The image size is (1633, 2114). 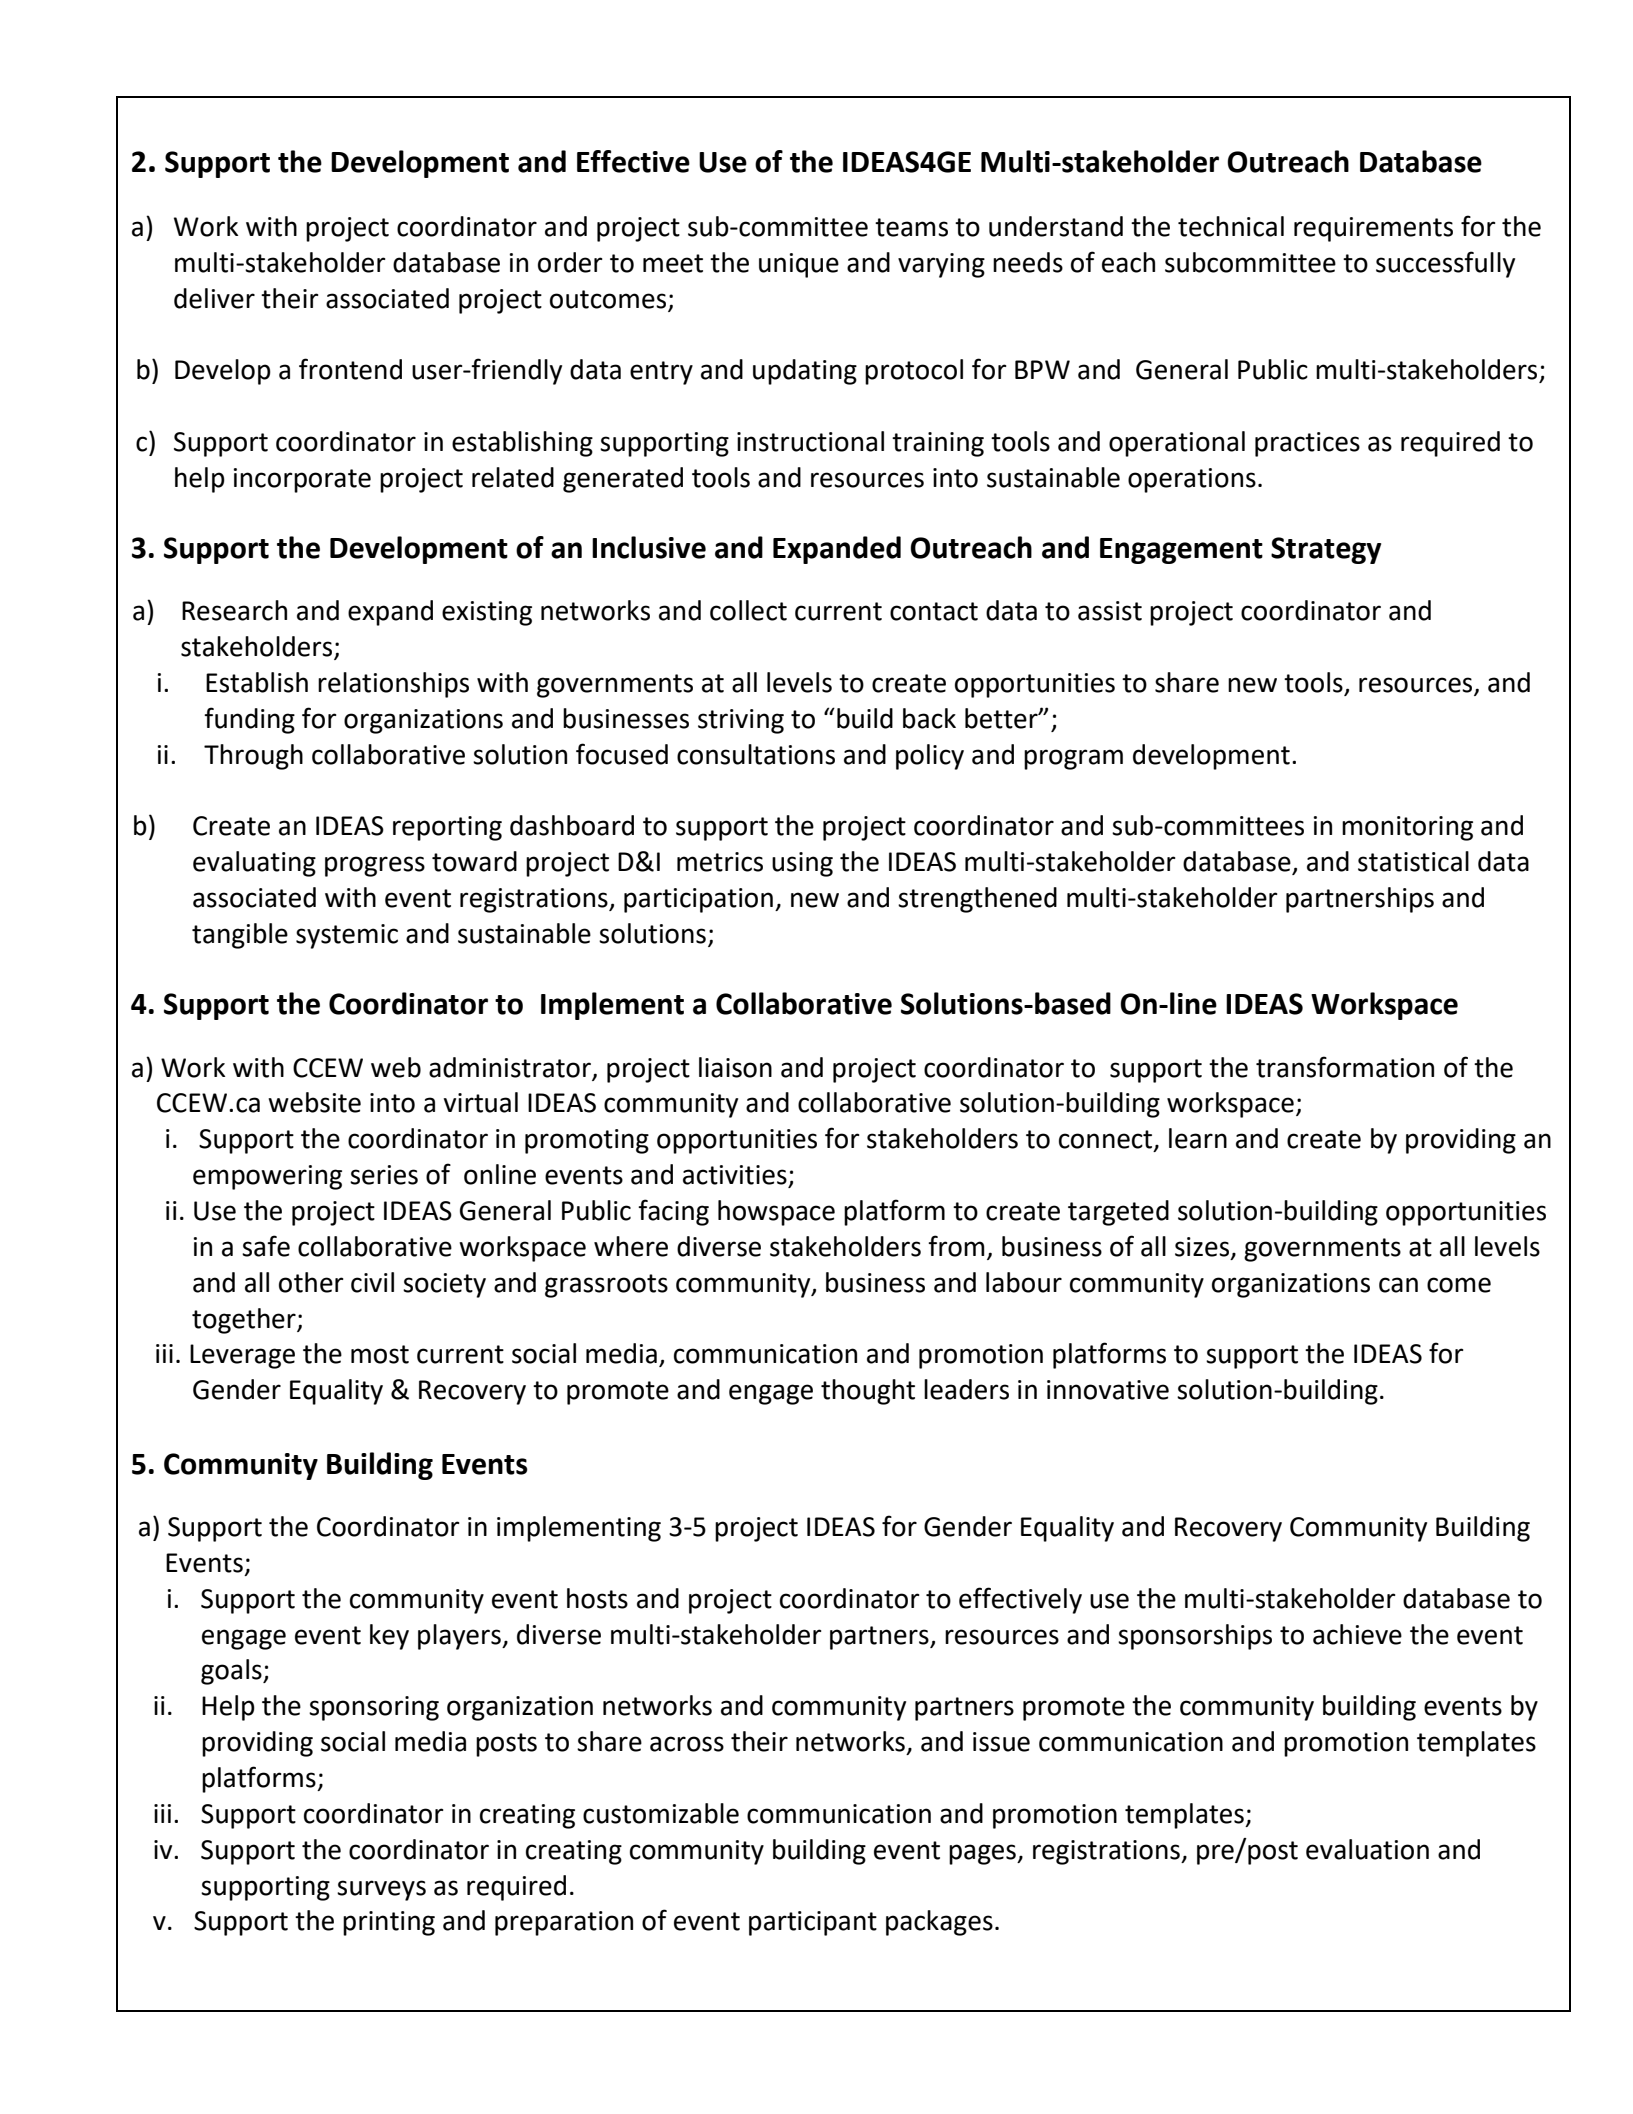 What do you see at coordinates (799, 265) in the screenshot?
I see `unique` at bounding box center [799, 265].
